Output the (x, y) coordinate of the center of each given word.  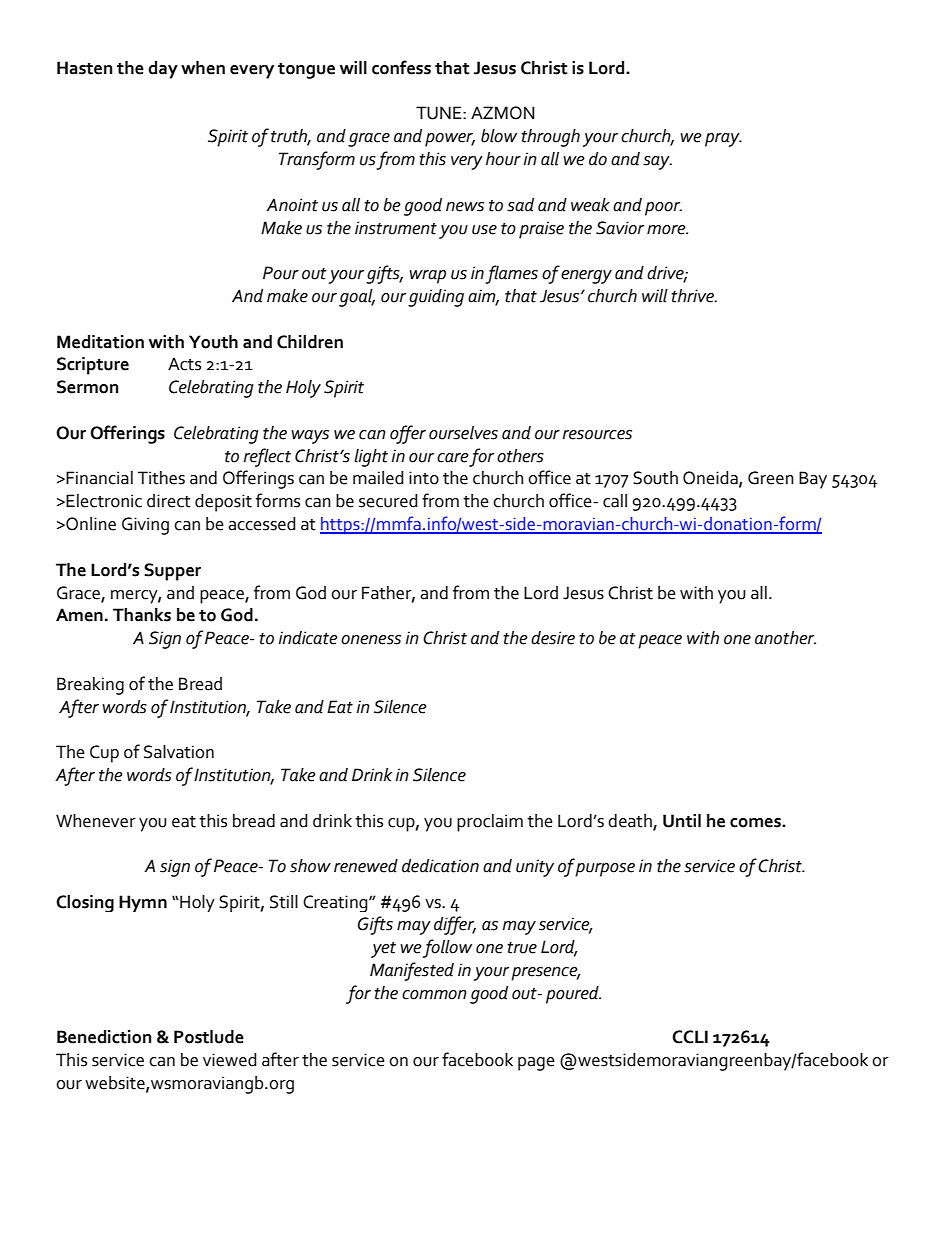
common (434, 995)
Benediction (104, 1037)
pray (723, 140)
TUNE (440, 113)
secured (388, 501)
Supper (172, 572)
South (655, 478)
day (163, 70)
